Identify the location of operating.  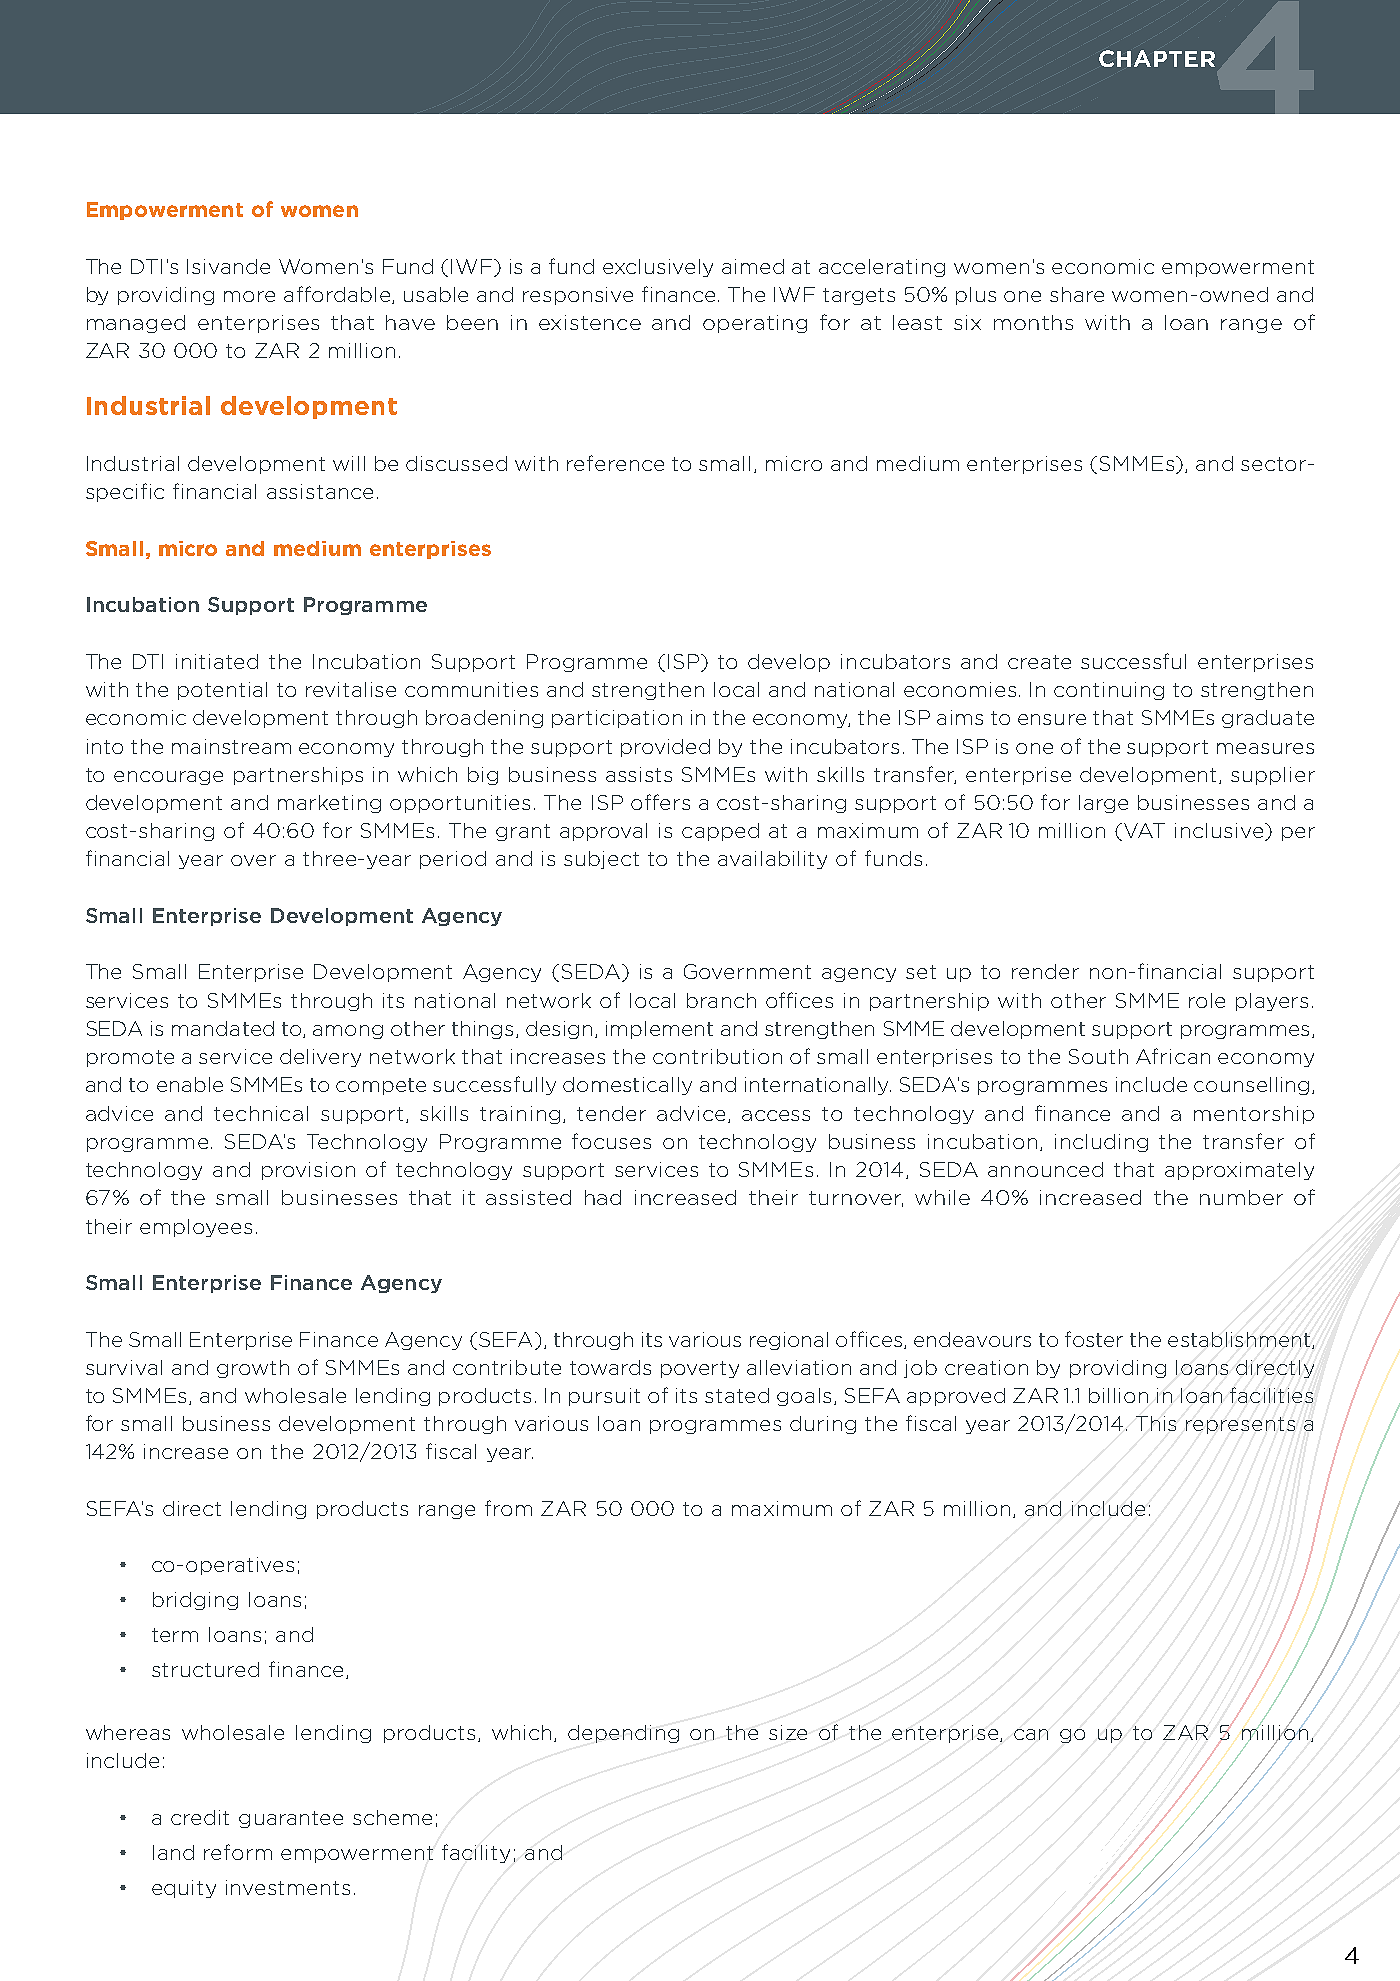
(755, 324).
